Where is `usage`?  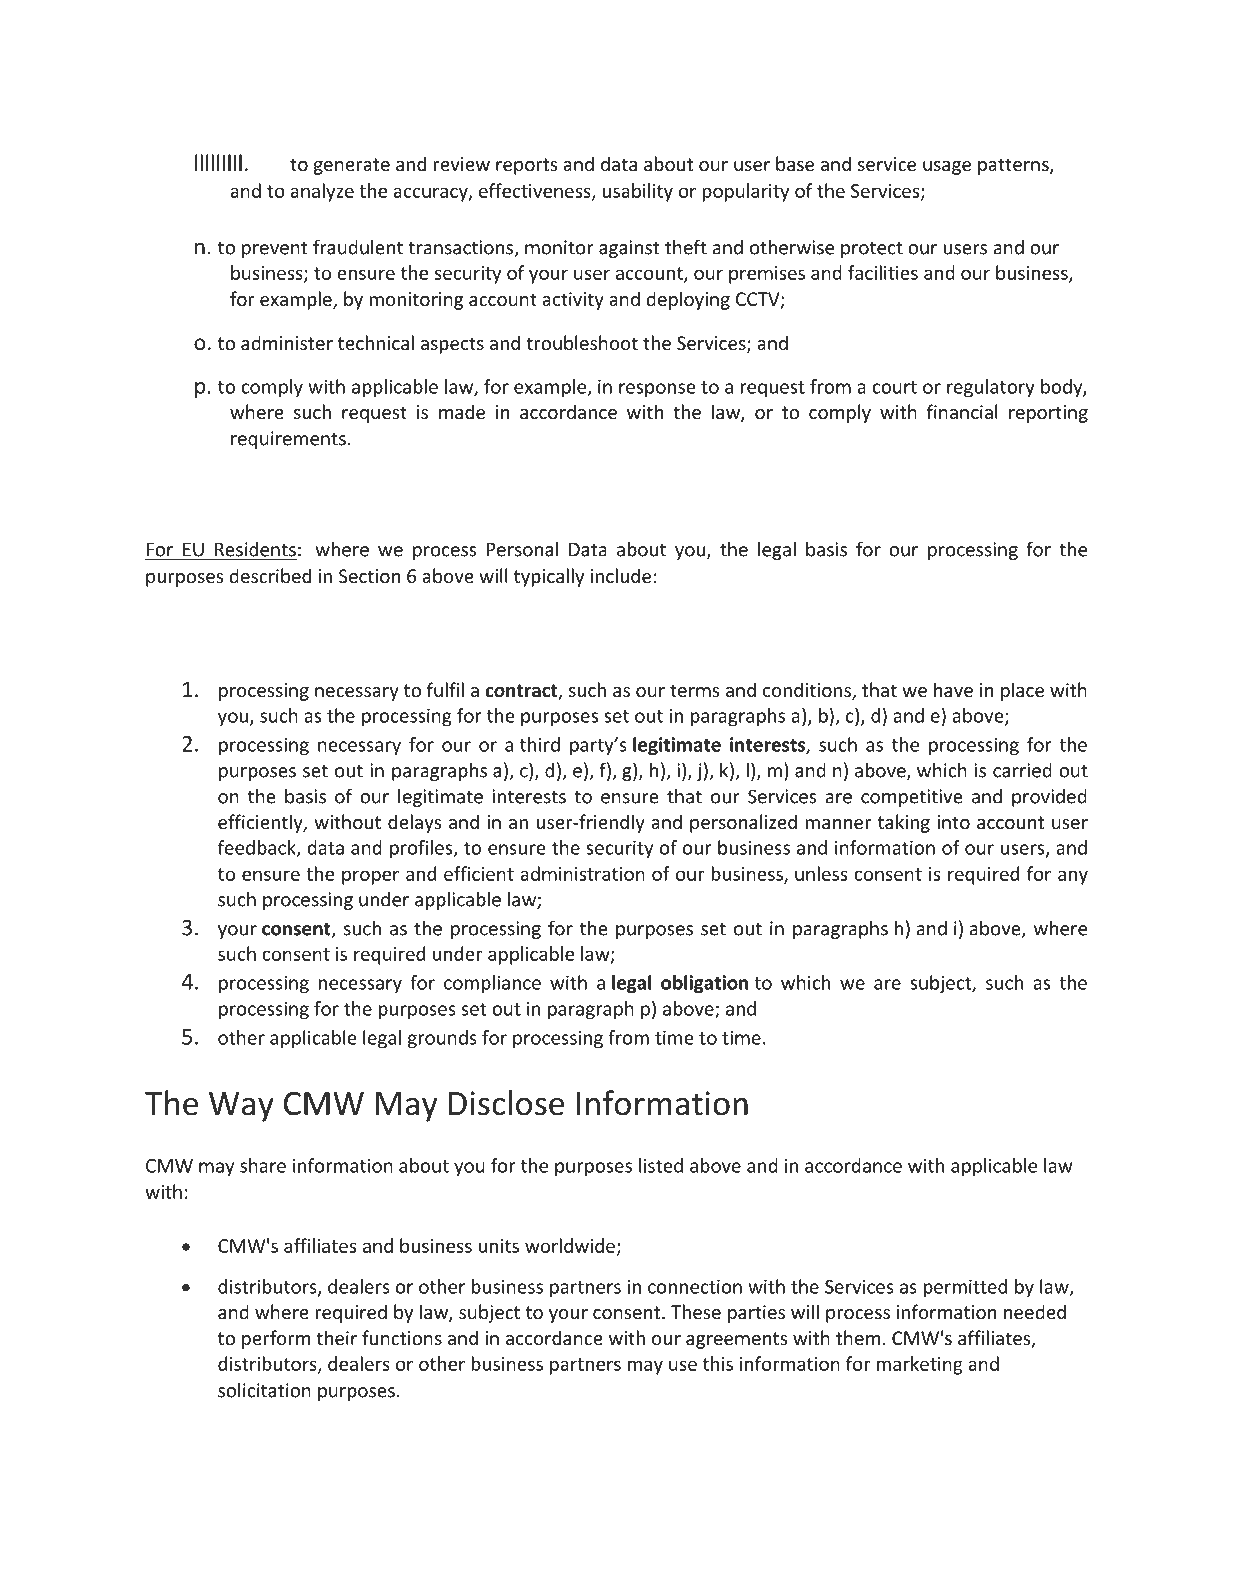 usage is located at coordinates (947, 168).
